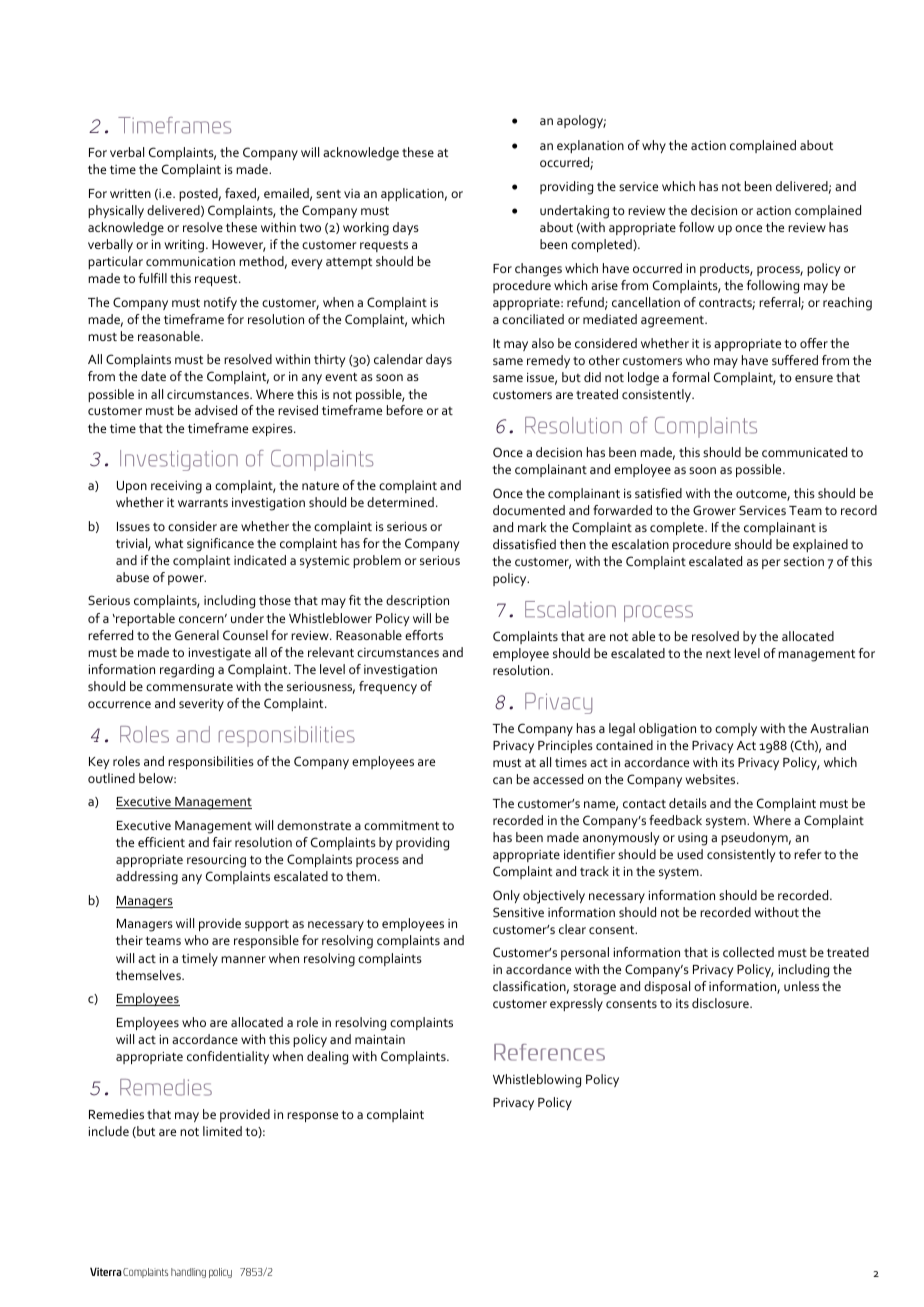 This screenshot has width=924, height=1307. I want to click on limited, so click(222, 1131).
